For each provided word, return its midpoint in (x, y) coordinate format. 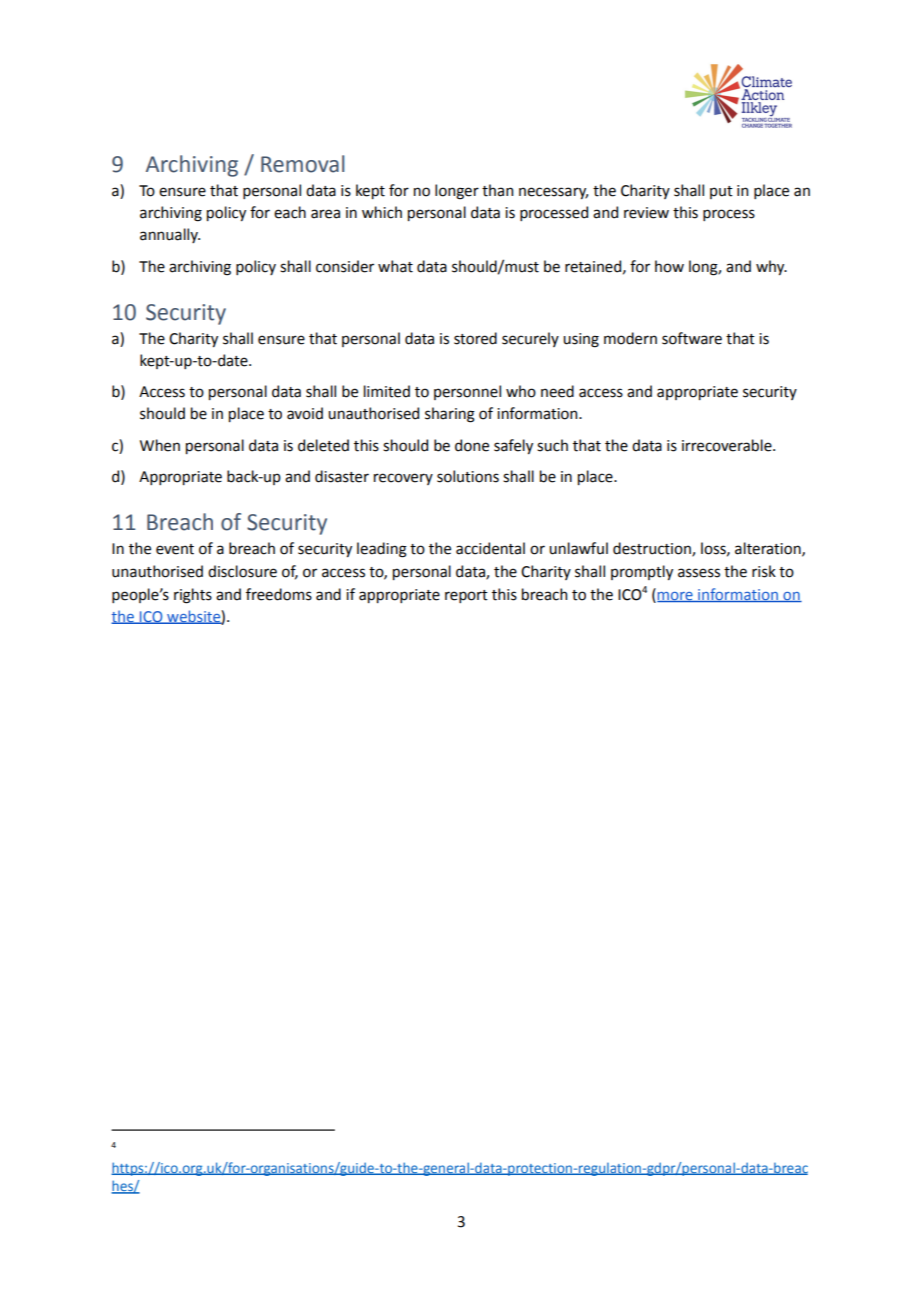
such (552, 445)
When (160, 445)
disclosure (242, 571)
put (721, 192)
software (692, 338)
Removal (302, 164)
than (497, 190)
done (472, 445)
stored (475, 338)
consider (345, 266)
